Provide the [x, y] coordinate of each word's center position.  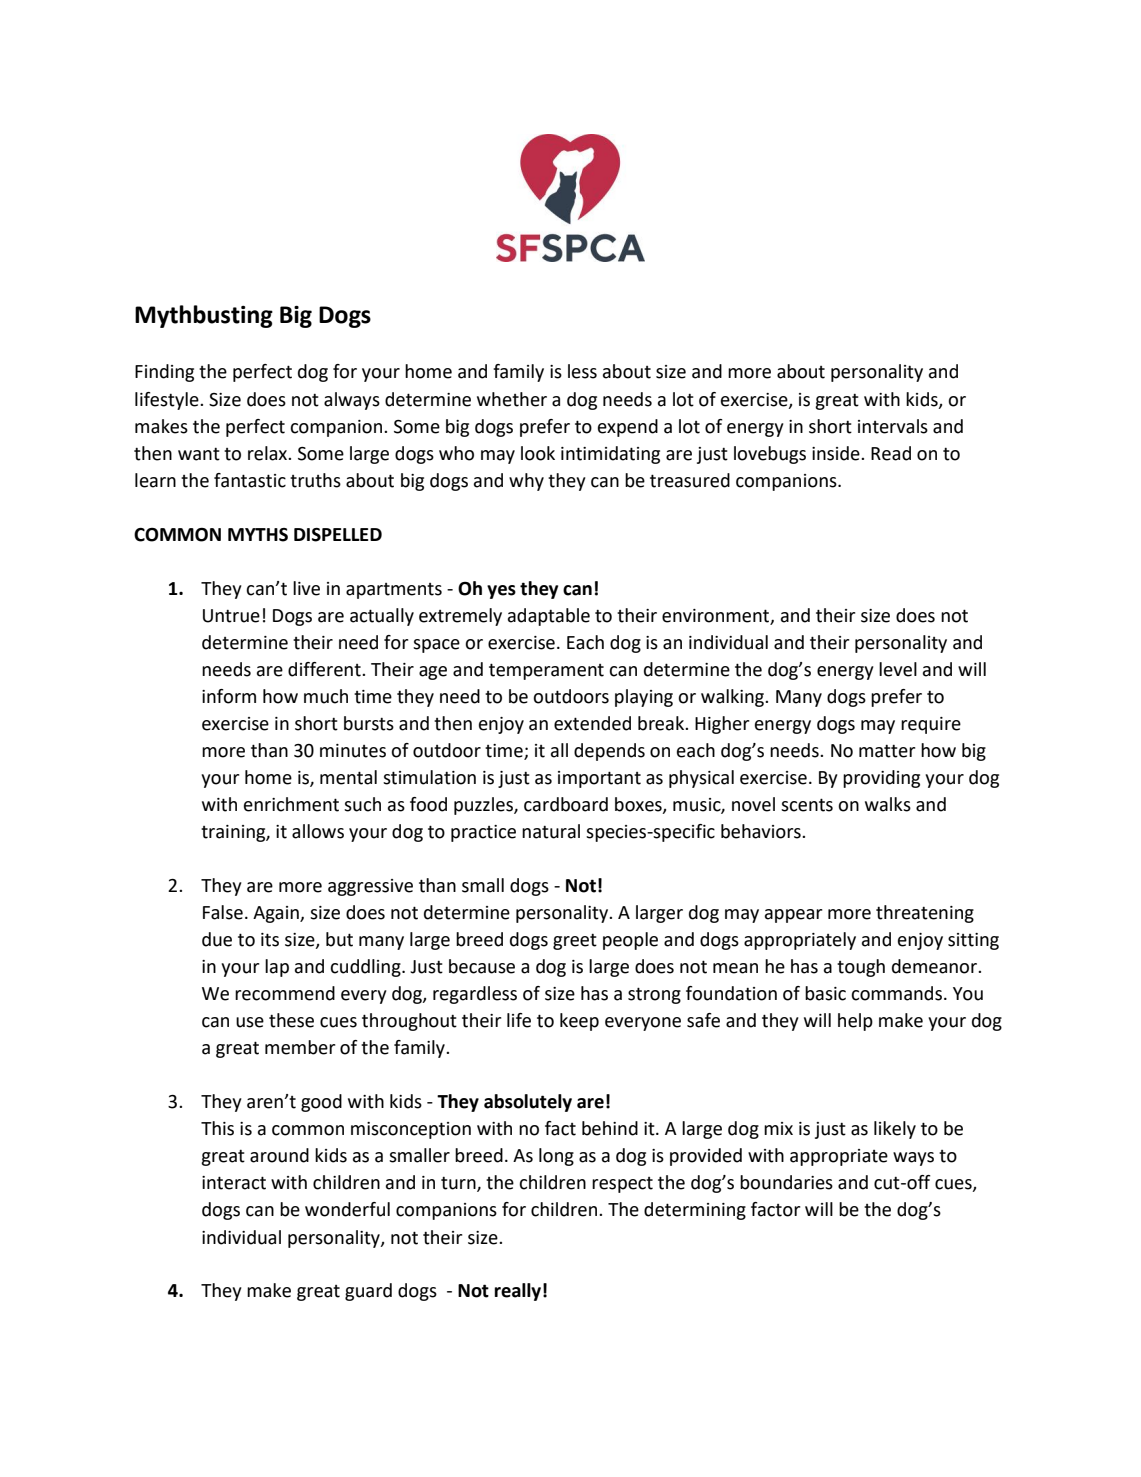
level [898, 669]
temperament [546, 671]
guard [368, 1292]
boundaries [786, 1182]
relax [269, 453]
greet [575, 941]
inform [229, 696]
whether [512, 399]
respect [622, 1185]
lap [277, 968]
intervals [893, 426]
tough [861, 968]
